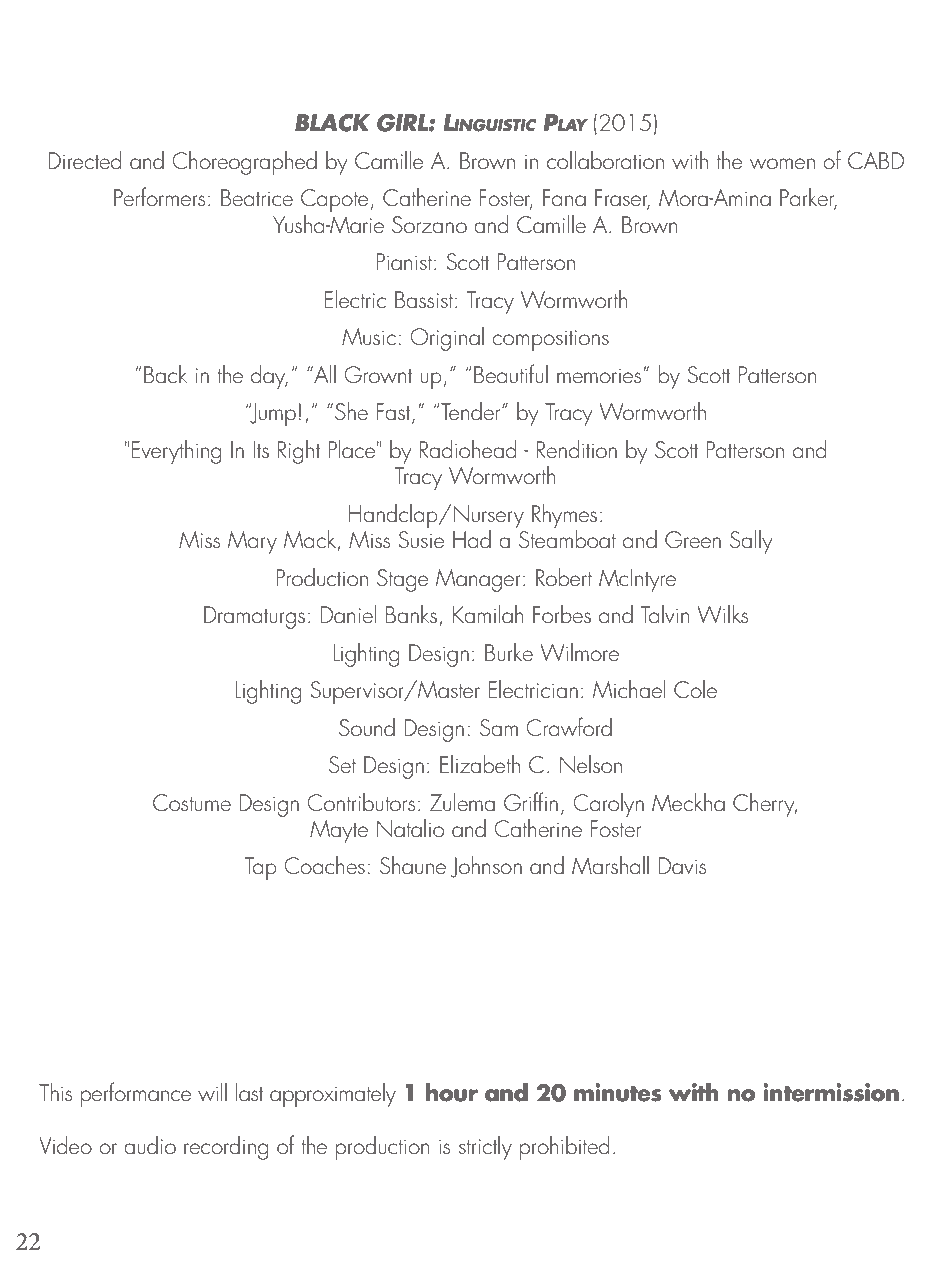  What do you see at coordinates (136, 1094) in the image?
I see `performance` at bounding box center [136, 1094].
